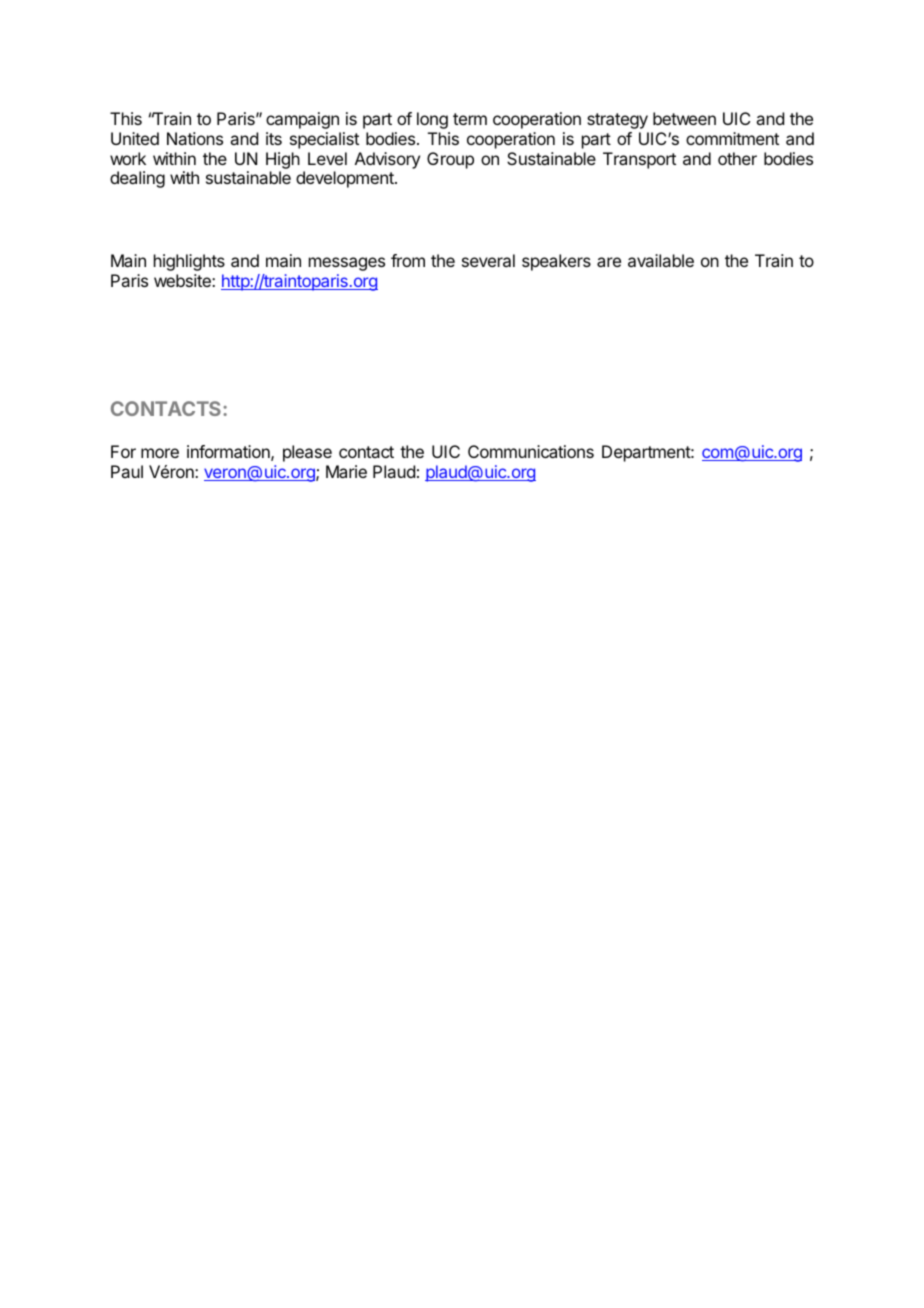 Image resolution: width=924 pixels, height=1308 pixels. Describe the element at coordinates (346, 471) in the image. I see `Marie` at that location.
